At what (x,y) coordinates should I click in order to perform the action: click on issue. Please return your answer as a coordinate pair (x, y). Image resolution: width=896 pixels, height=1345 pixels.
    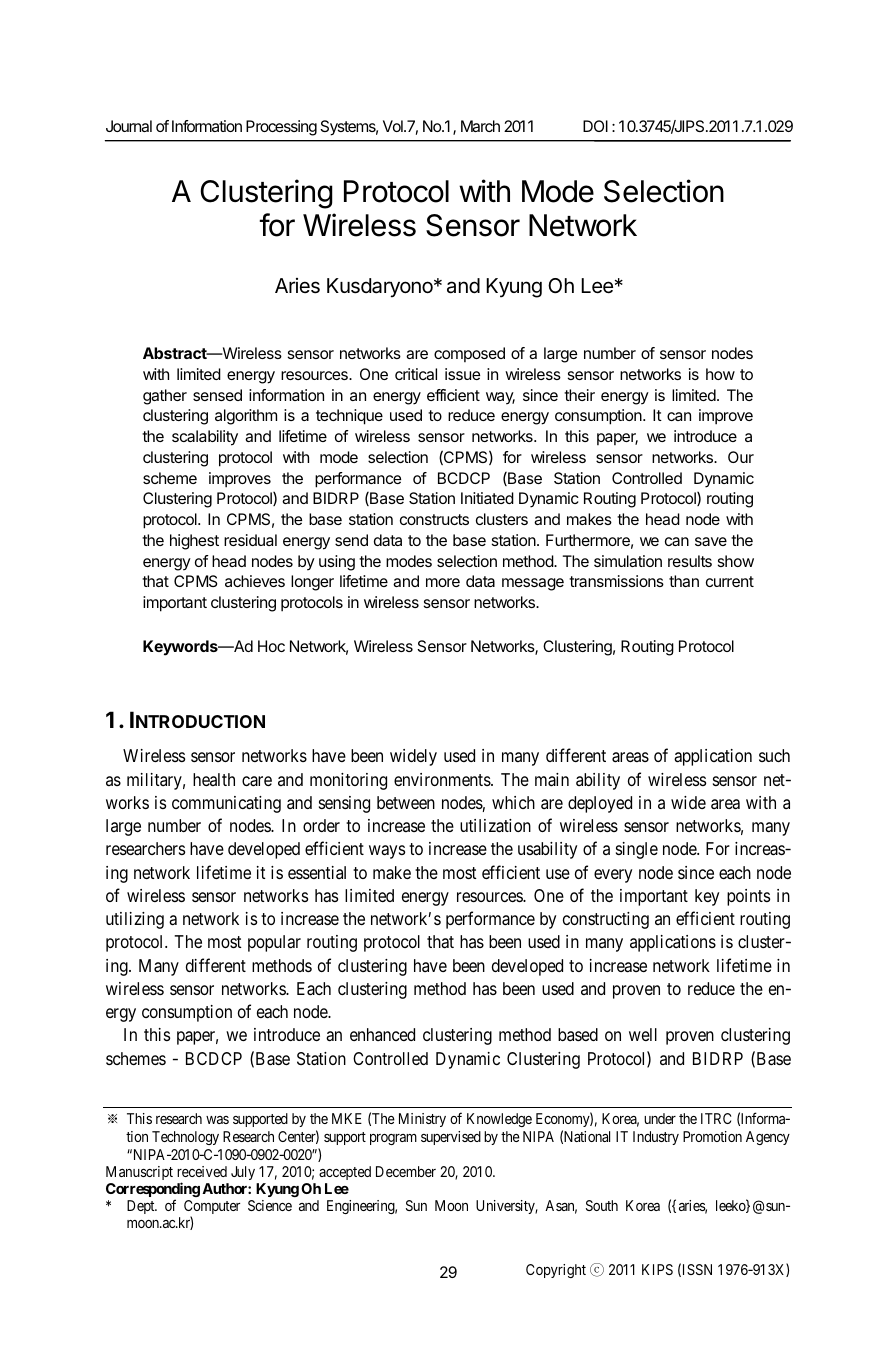
    Looking at the image, I should click on (462, 374).
